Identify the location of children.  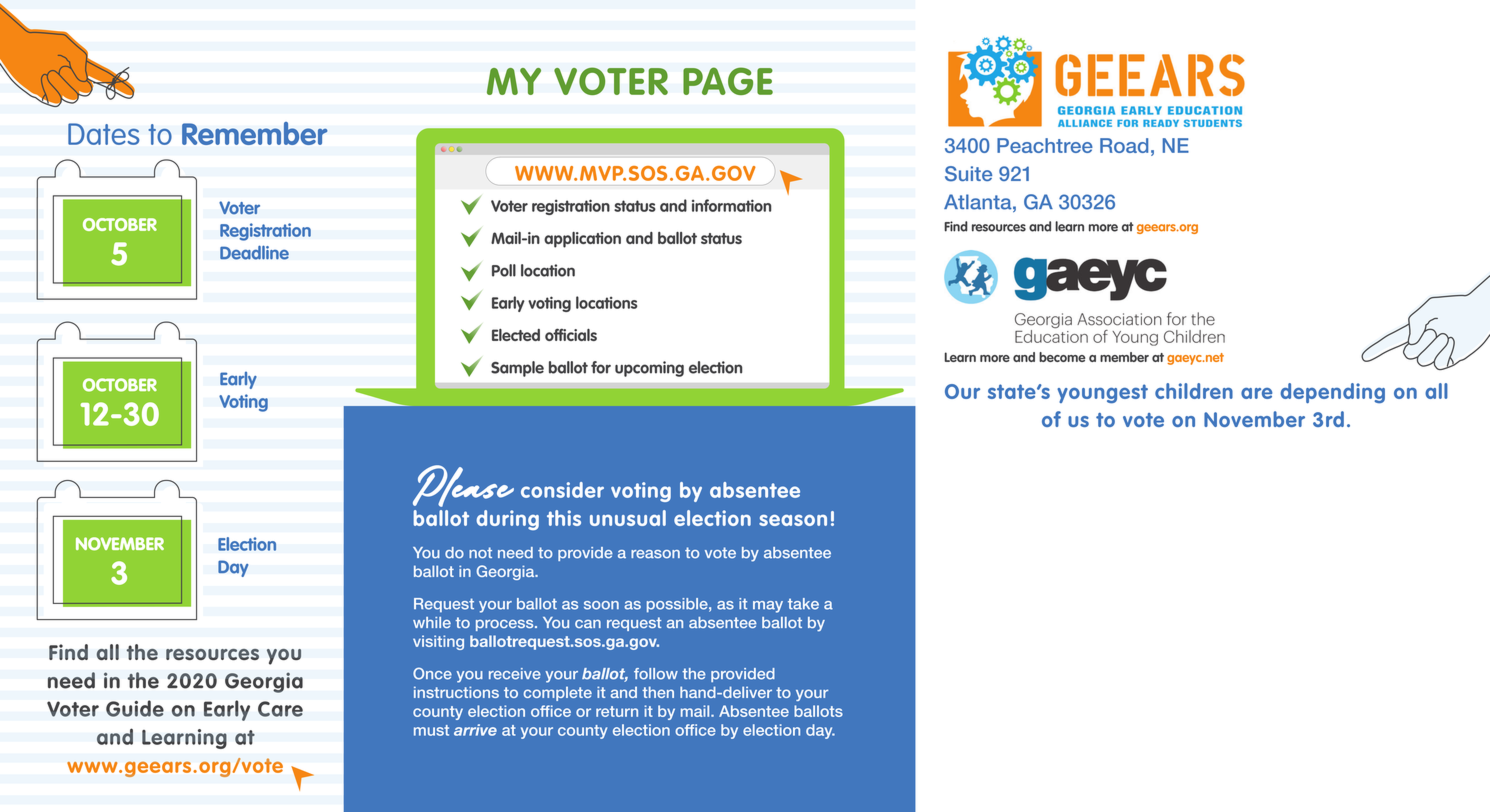
(1194, 391).
